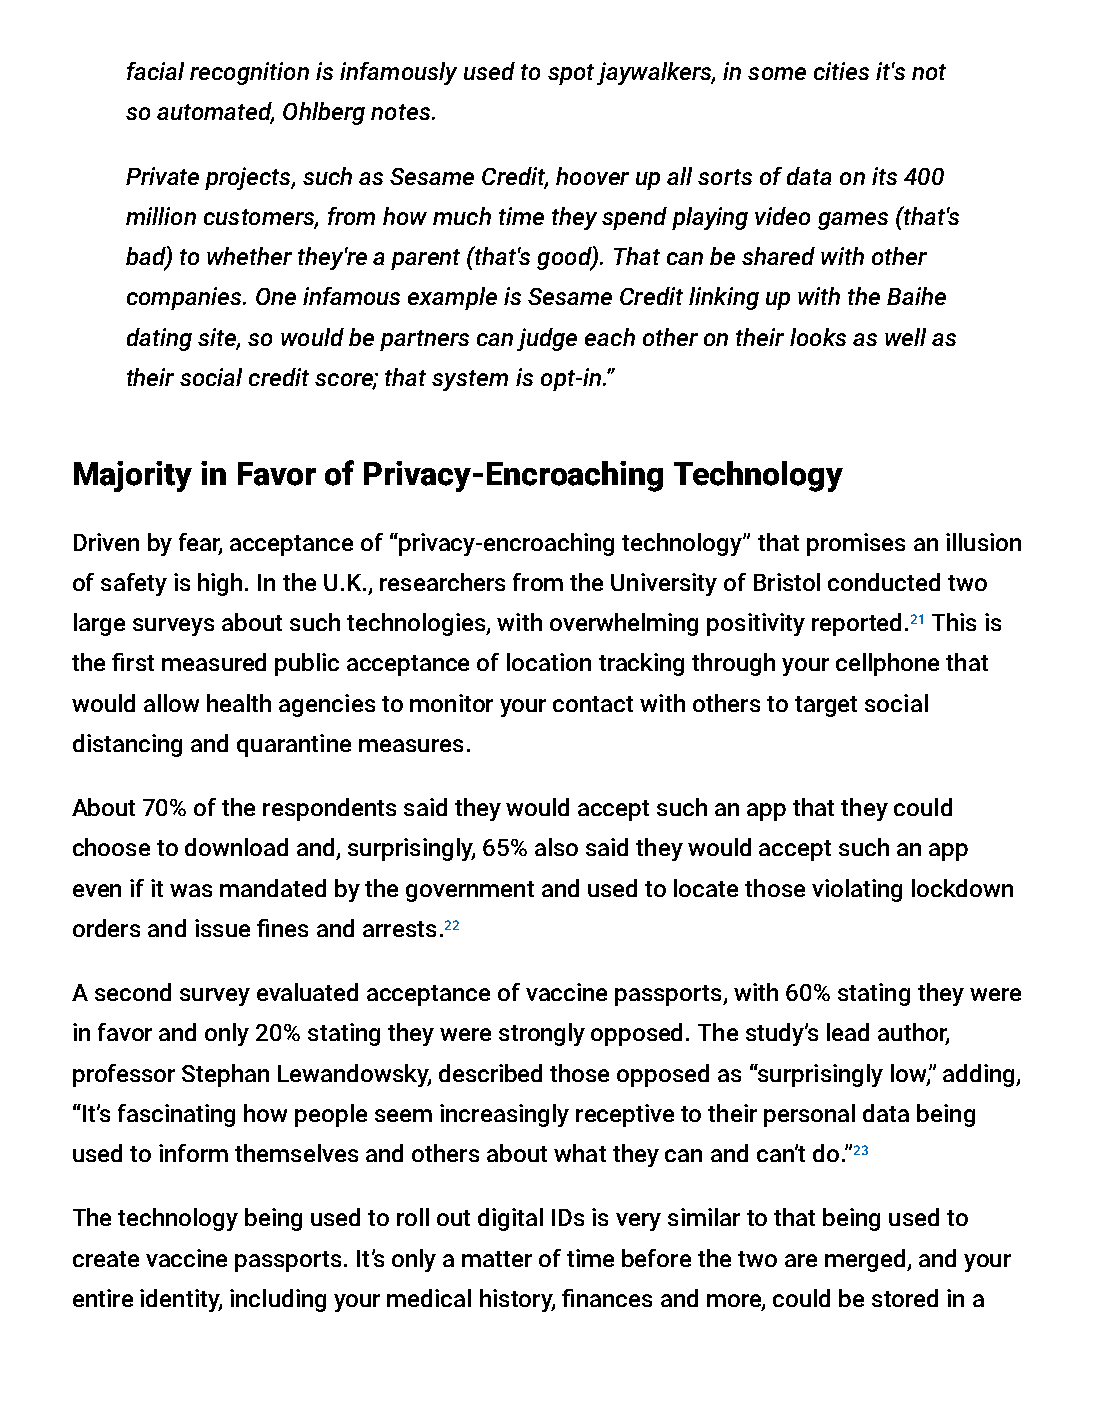  Describe the element at coordinates (866, 1260) in the screenshot. I see `merged` at that location.
